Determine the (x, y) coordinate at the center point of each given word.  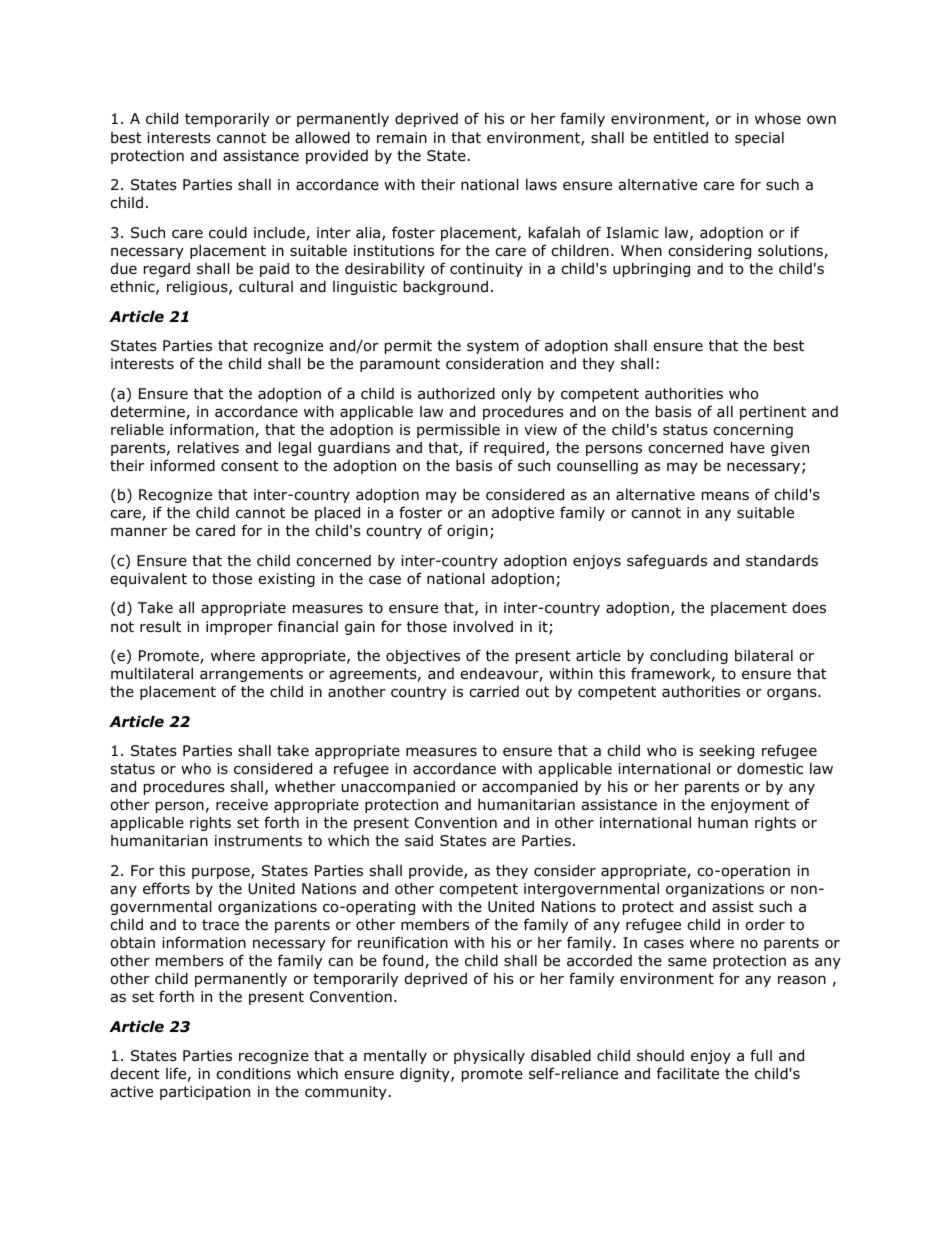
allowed (322, 137)
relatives (208, 447)
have (748, 447)
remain (402, 137)
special (759, 139)
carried (494, 692)
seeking (726, 752)
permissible (458, 430)
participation (205, 1093)
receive (242, 804)
